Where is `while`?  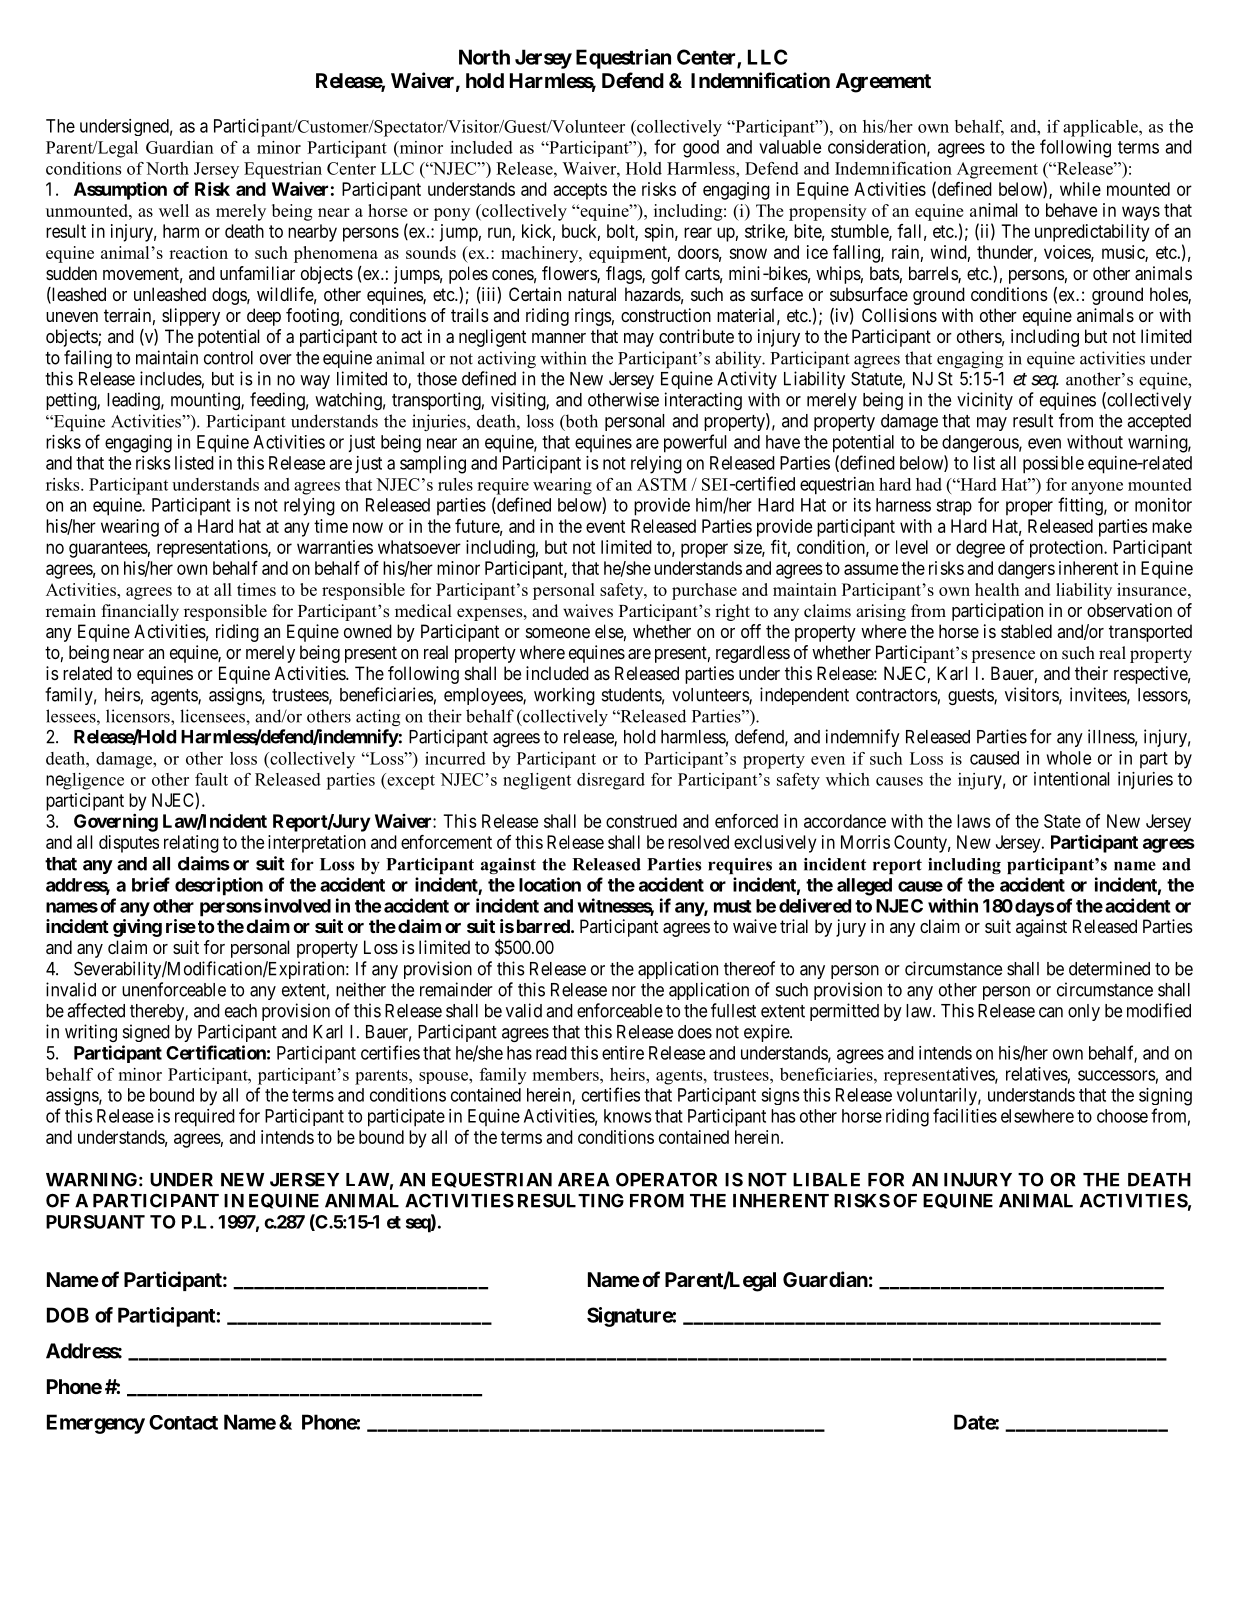
while is located at coordinates (1080, 189).
